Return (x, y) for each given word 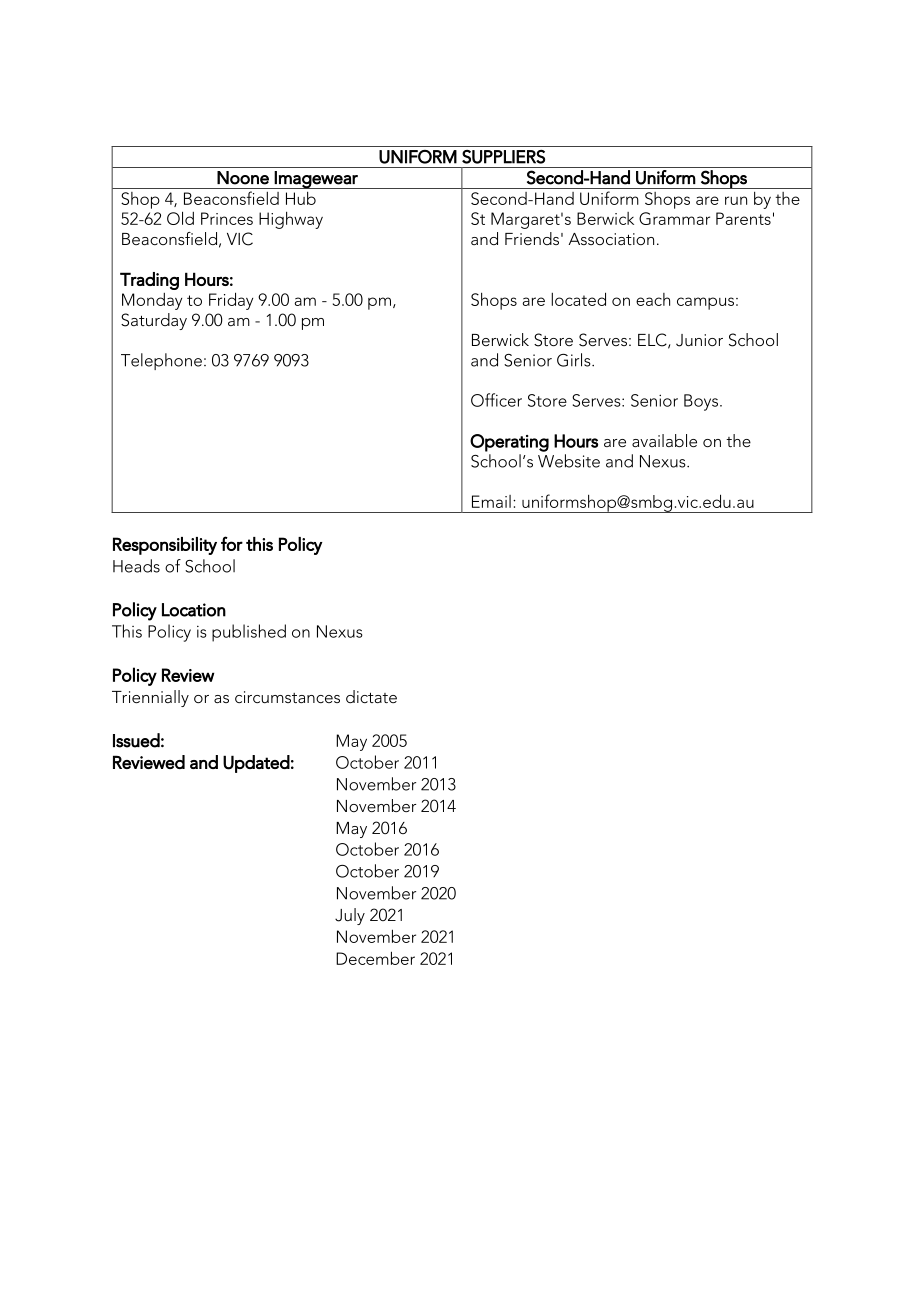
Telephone (161, 361)
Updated (256, 764)
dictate (371, 696)
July (350, 916)
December (375, 958)
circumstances (287, 697)
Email (491, 501)
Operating (509, 443)
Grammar (674, 218)
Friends (532, 238)
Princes (227, 218)
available (664, 440)
